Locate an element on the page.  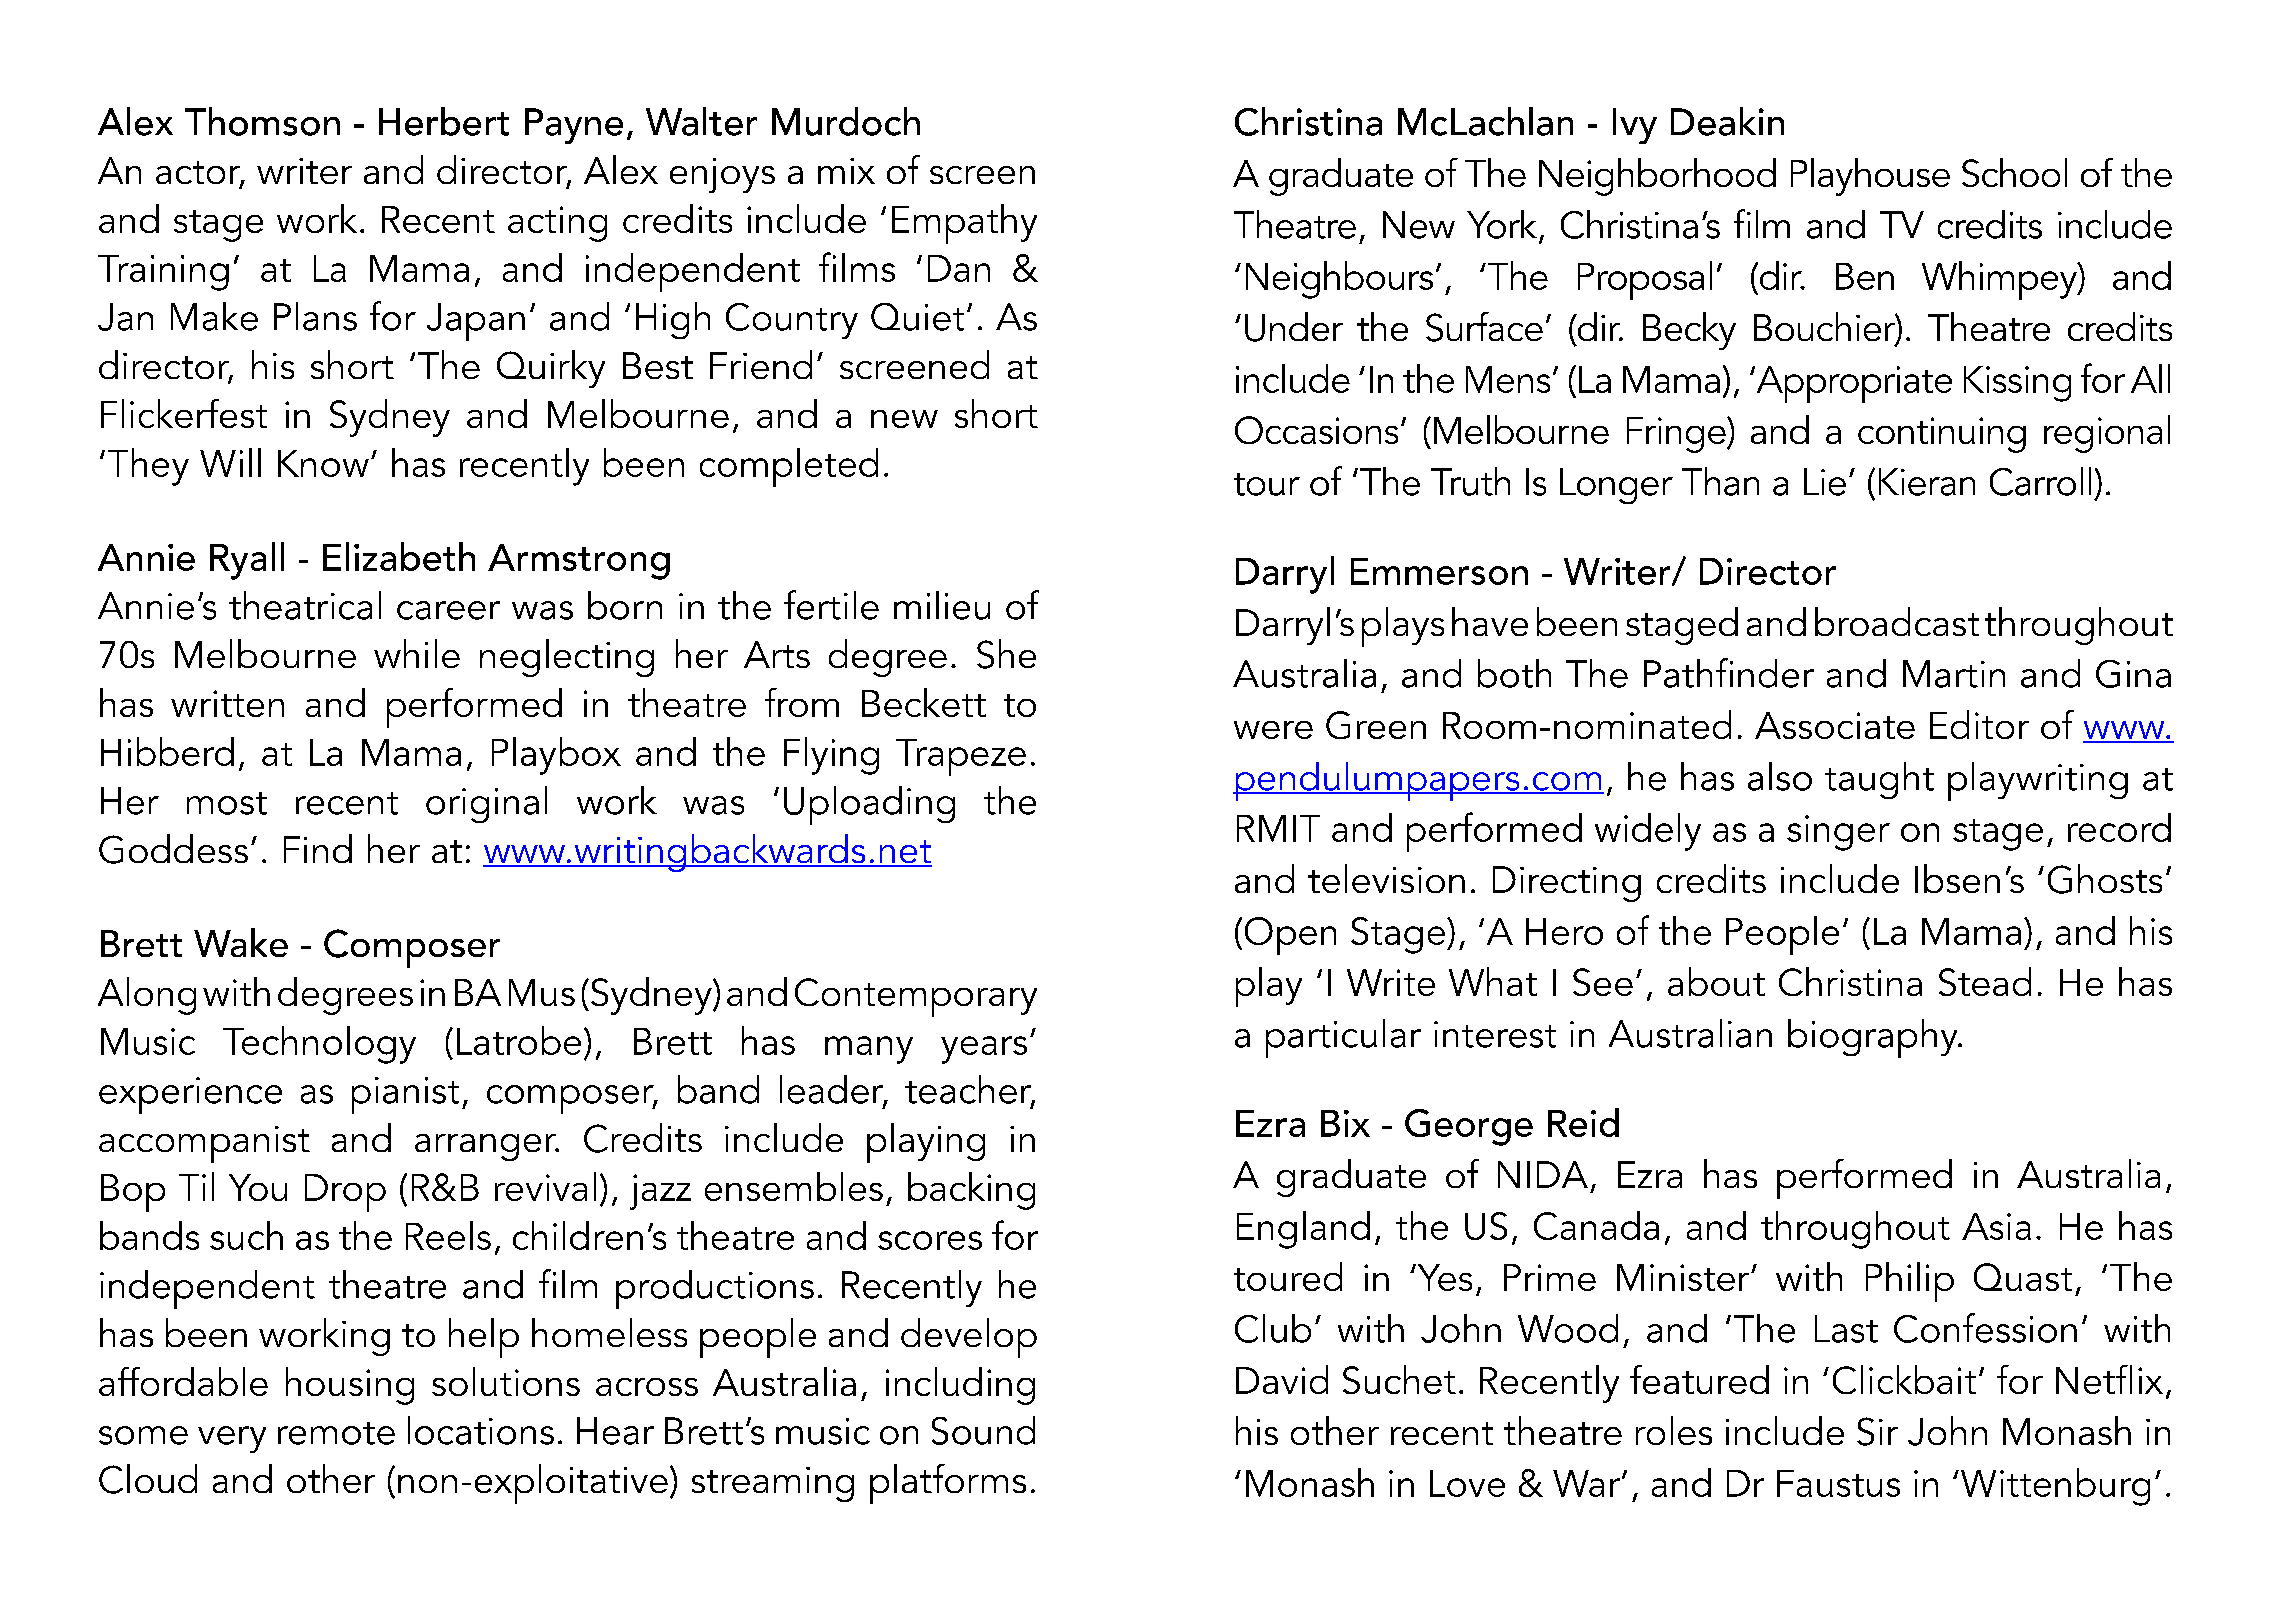
taught is located at coordinates (1879, 780).
